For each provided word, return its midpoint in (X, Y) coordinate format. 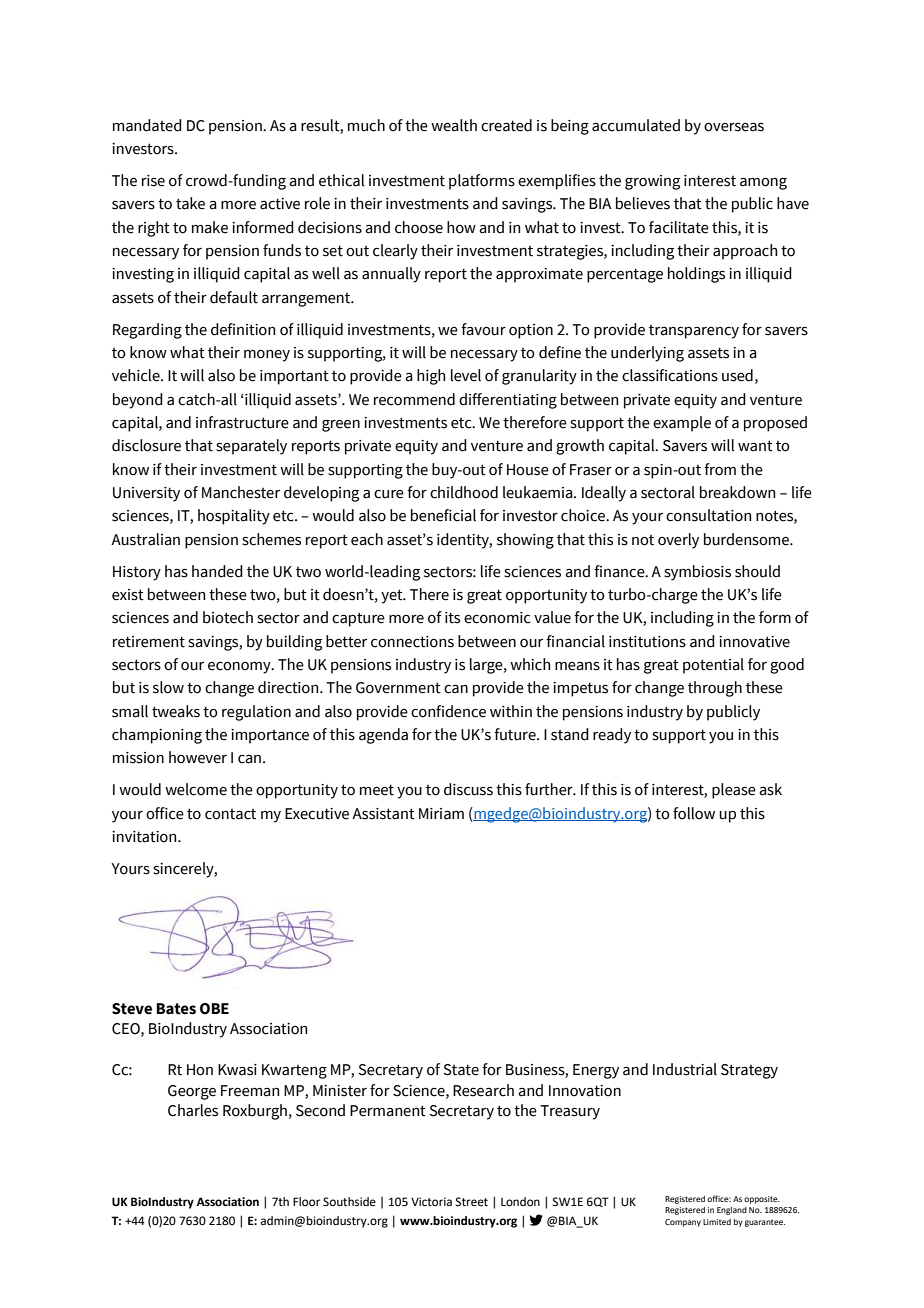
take (190, 203)
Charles (193, 1110)
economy (240, 668)
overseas (734, 127)
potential (713, 666)
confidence (448, 711)
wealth (454, 125)
